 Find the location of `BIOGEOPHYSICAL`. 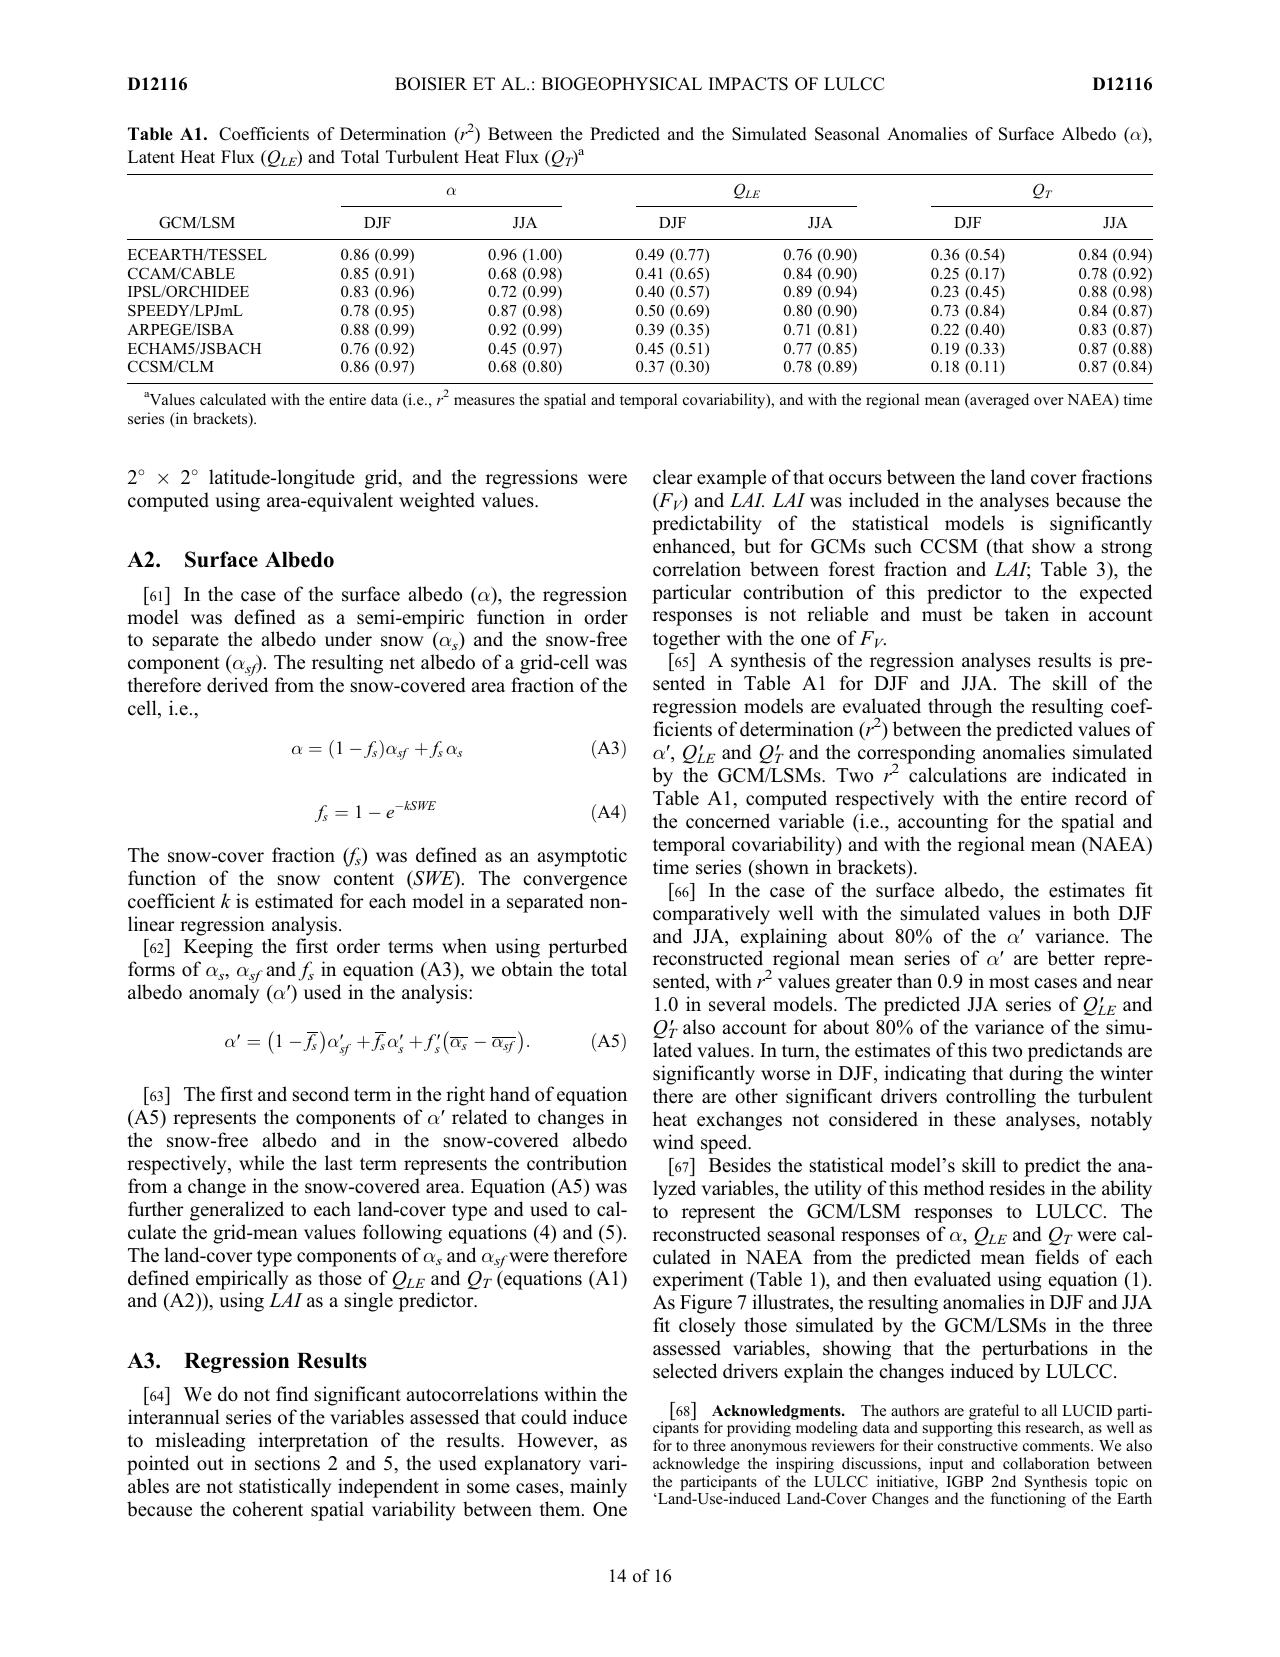

BIOGEOPHYSICAL is located at coordinates (622, 84).
